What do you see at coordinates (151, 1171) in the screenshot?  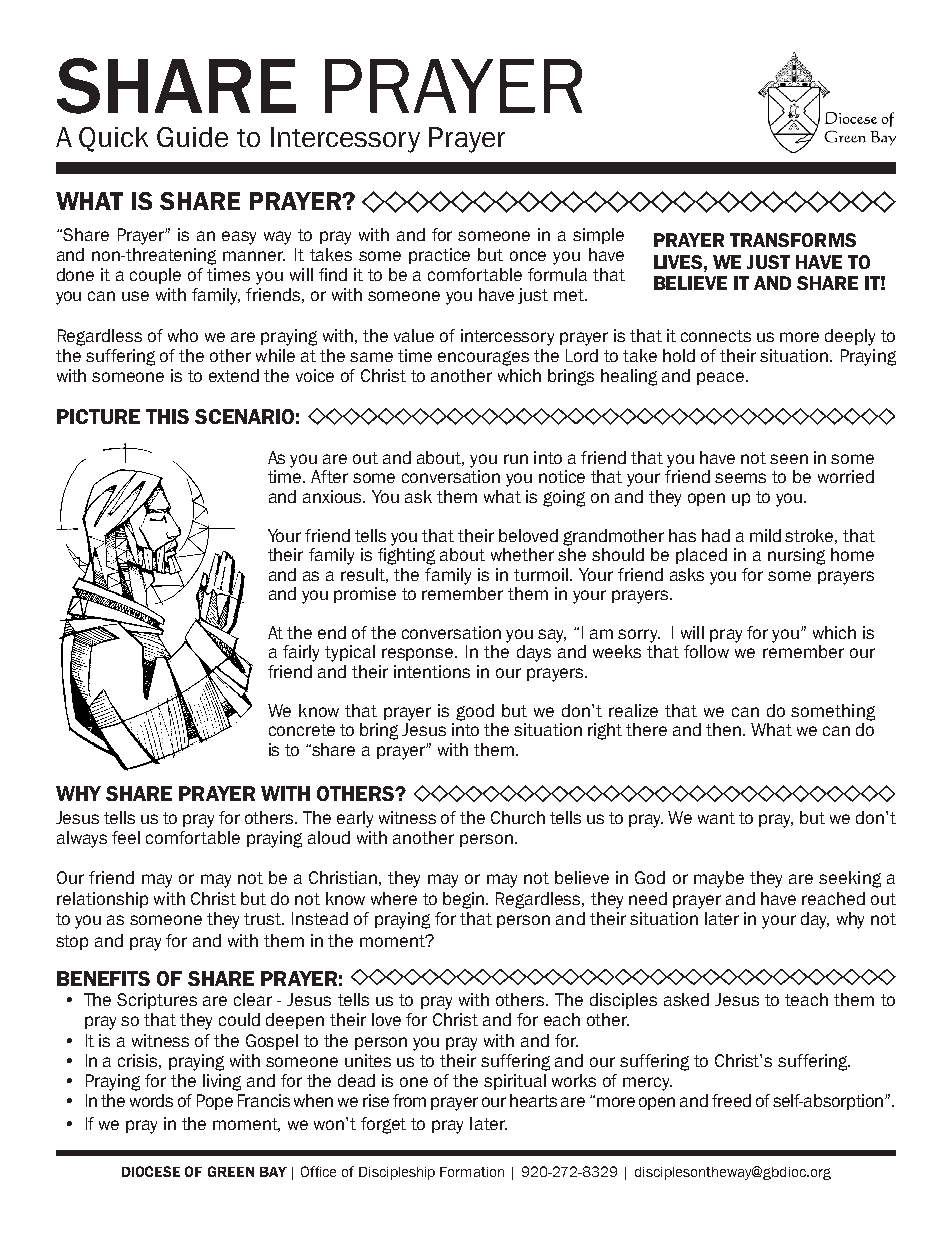 I see `DIOCESE` at bounding box center [151, 1171].
